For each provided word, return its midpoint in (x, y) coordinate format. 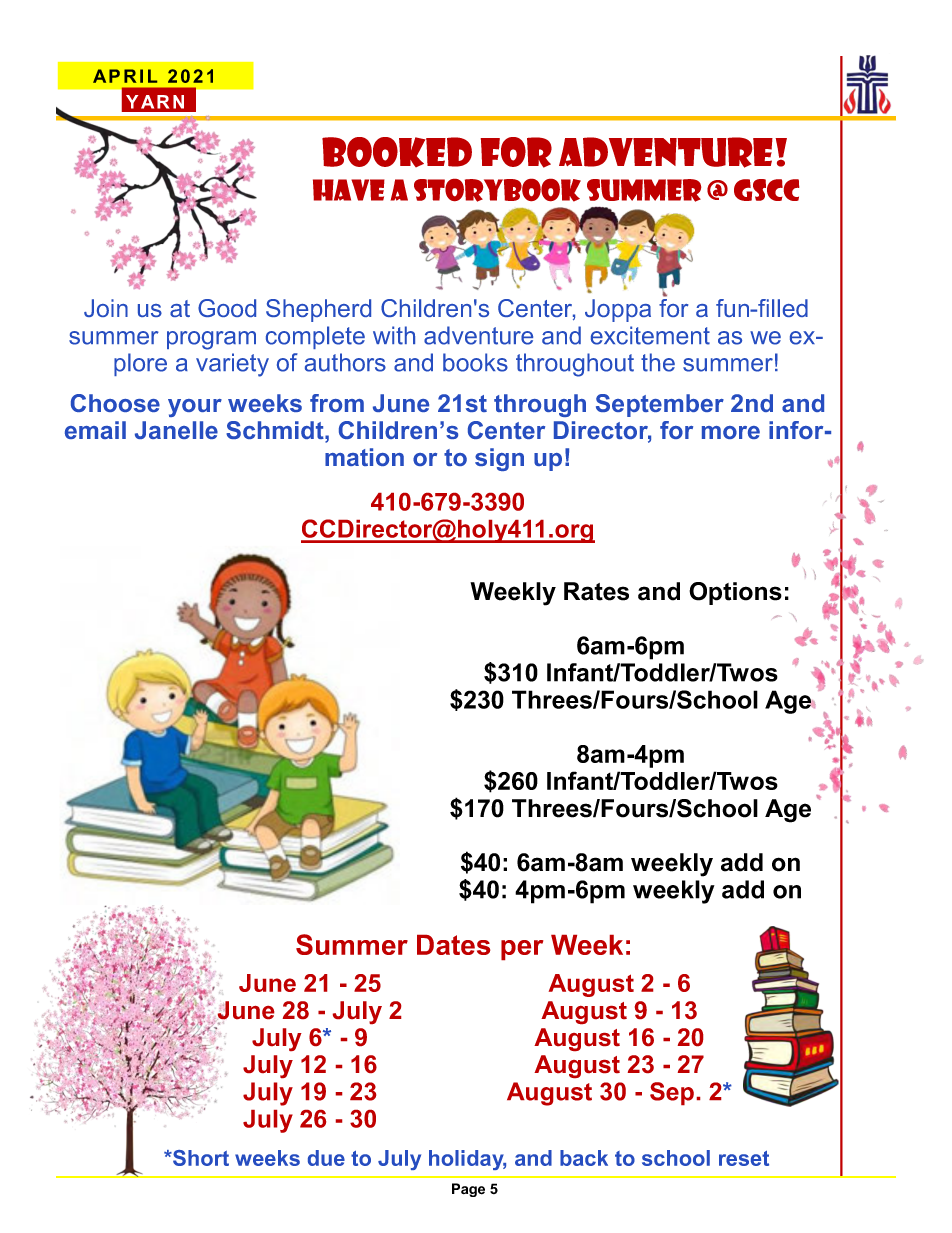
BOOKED (397, 152)
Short (200, 1158)
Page (468, 1190)
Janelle (176, 430)
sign (499, 459)
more (731, 432)
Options (735, 593)
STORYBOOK (497, 190)
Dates (453, 945)
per (522, 950)
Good (227, 308)
